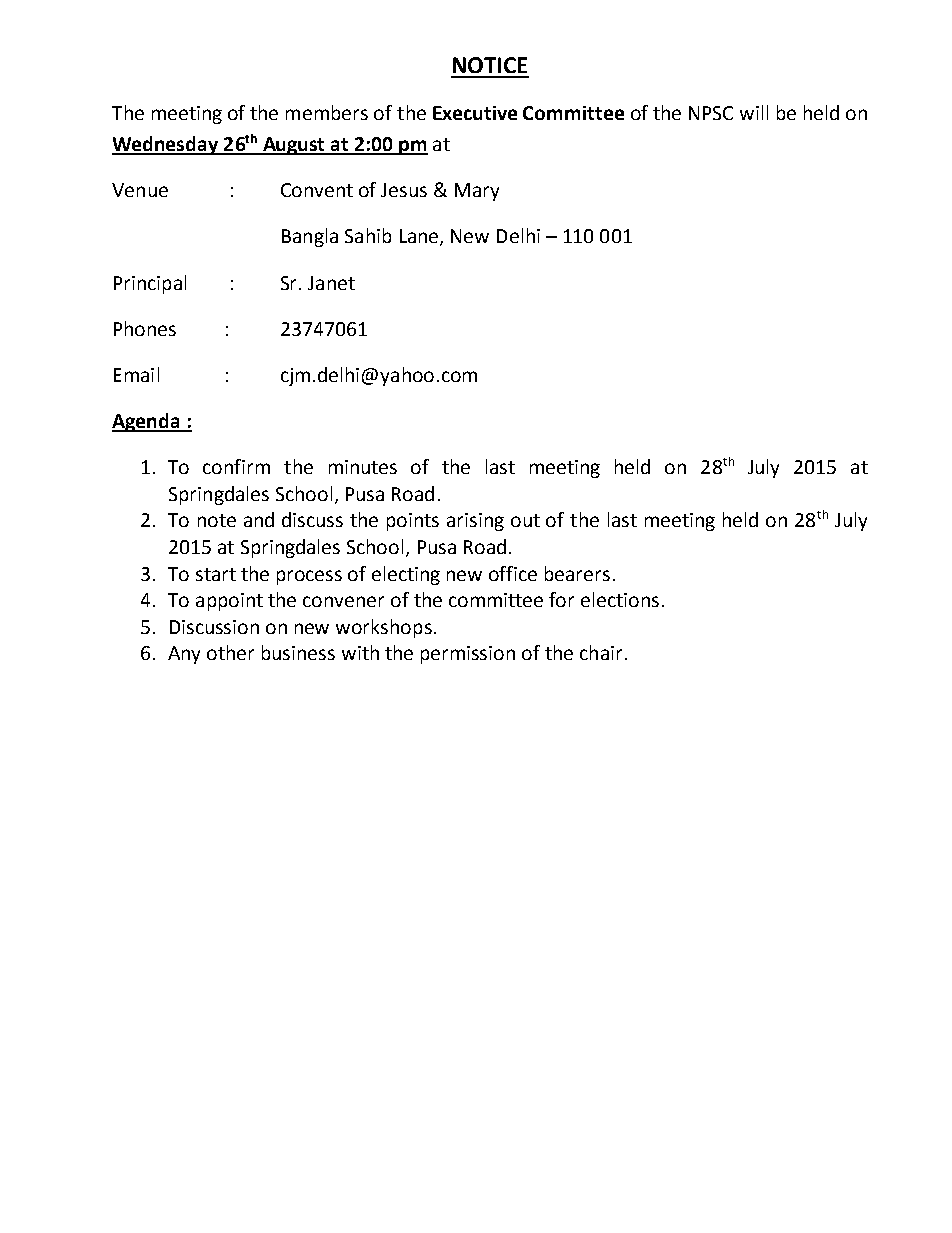  Describe the element at coordinates (601, 652) in the image. I see `chair` at that location.
